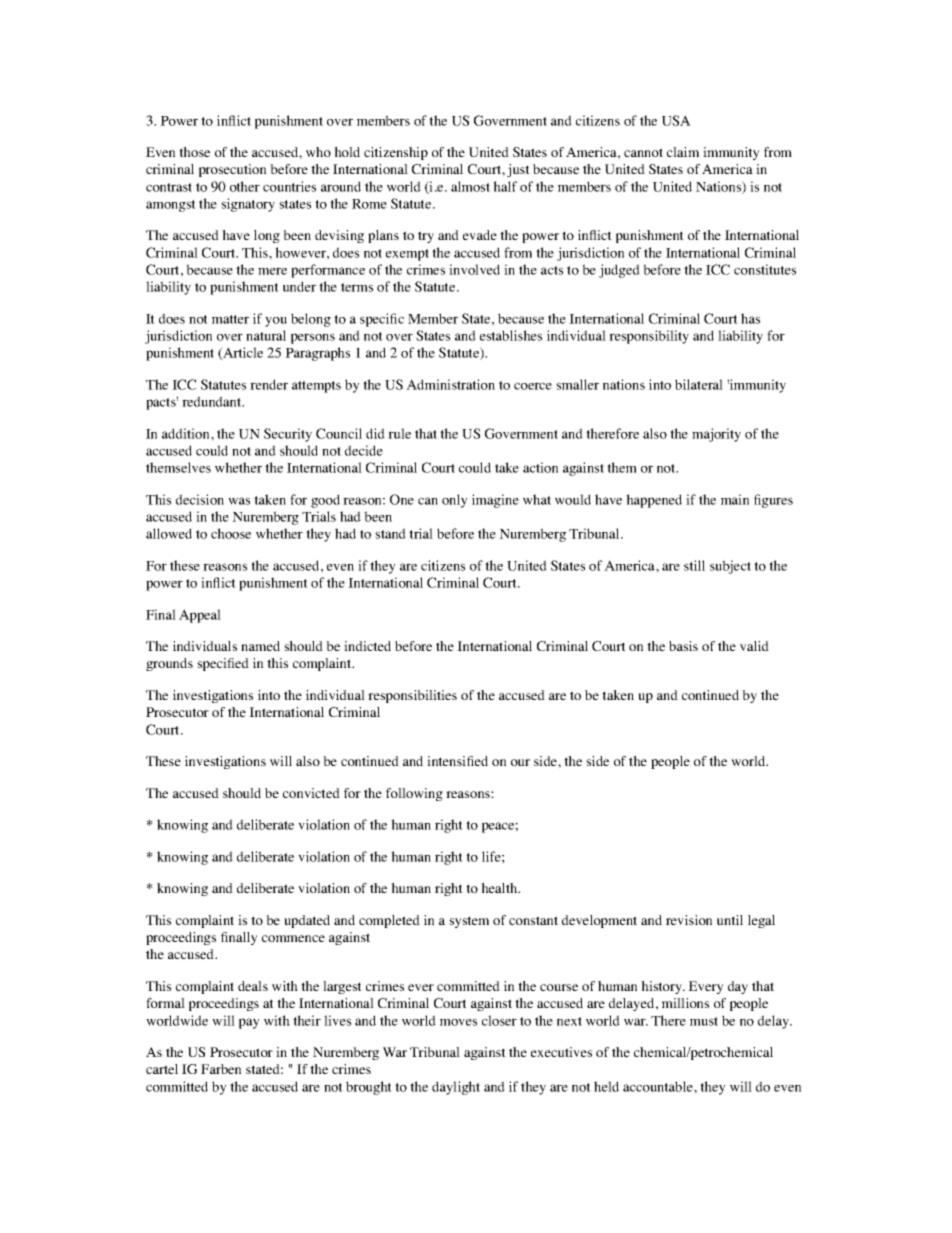 This image has height=1233, width=952. Describe the element at coordinates (683, 152) in the image. I see `claim` at that location.
